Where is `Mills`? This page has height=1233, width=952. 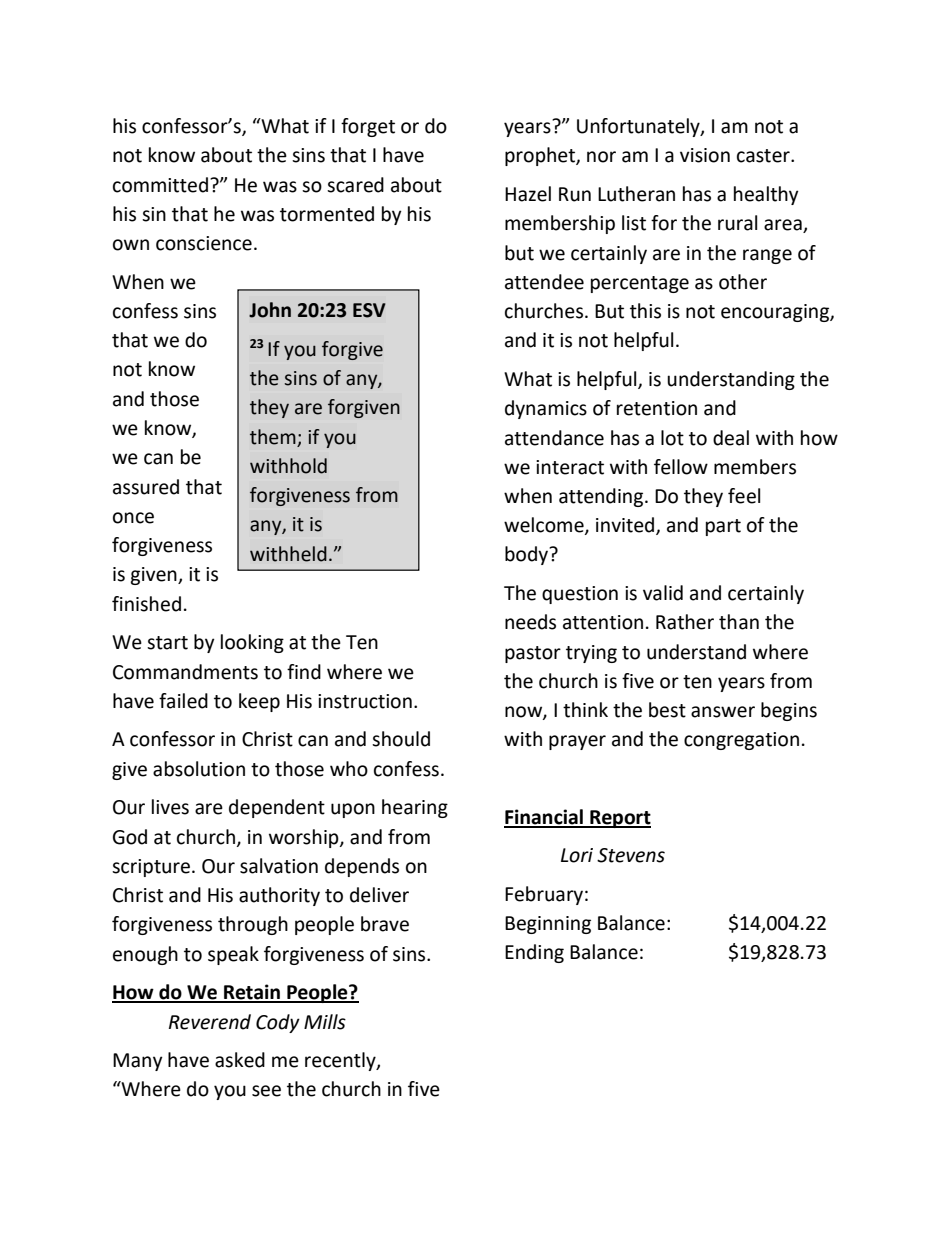 Mills is located at coordinates (325, 1022).
